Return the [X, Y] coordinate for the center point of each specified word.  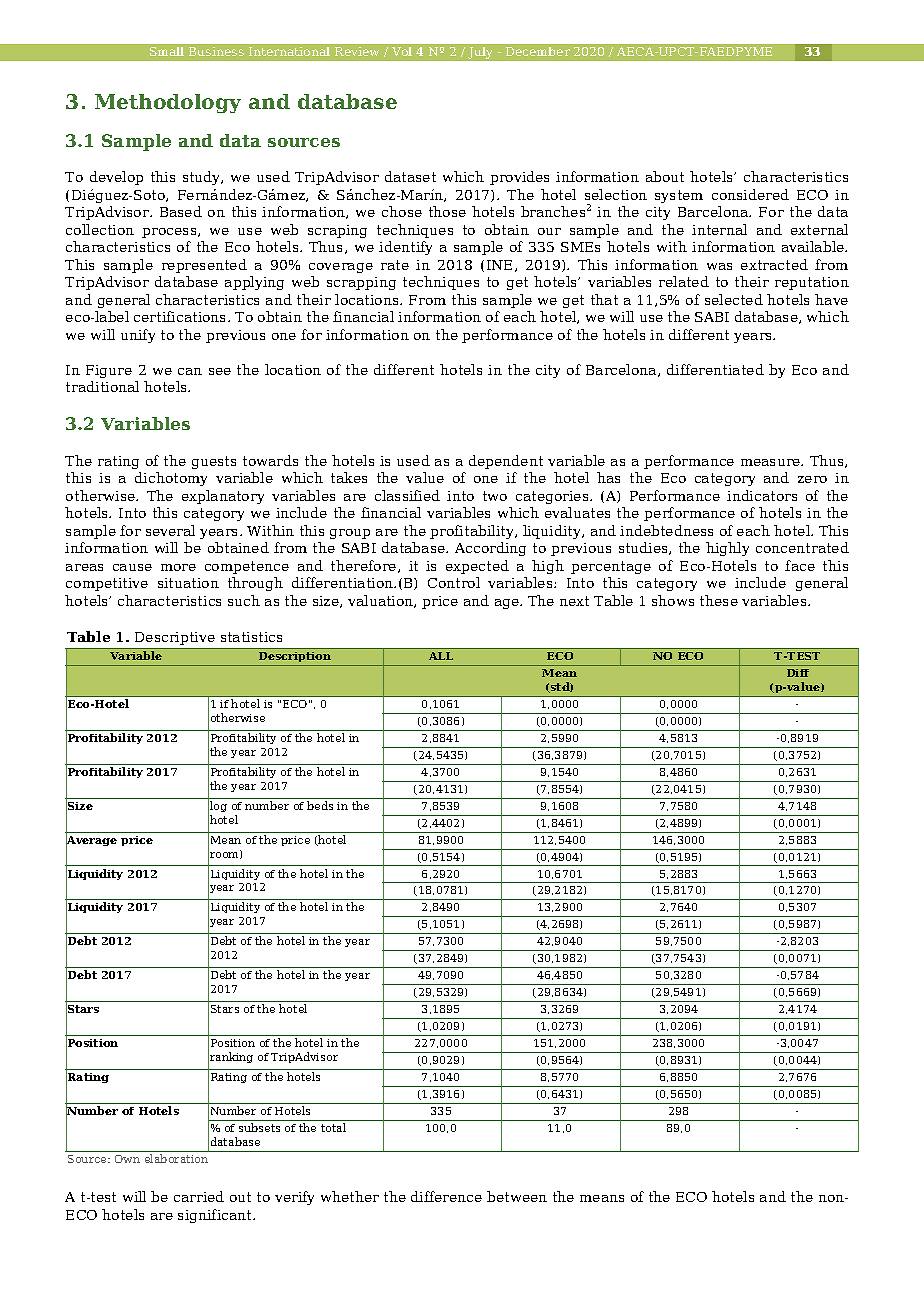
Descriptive [175, 638]
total [333, 1127]
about [665, 176]
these [719, 600]
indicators [762, 495]
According [490, 549]
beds [320, 805]
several [170, 530]
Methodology [168, 103]
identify [405, 248]
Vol [402, 51]
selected [734, 299]
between [517, 1196]
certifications [181, 316]
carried [199, 1196]
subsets [259, 1127]
